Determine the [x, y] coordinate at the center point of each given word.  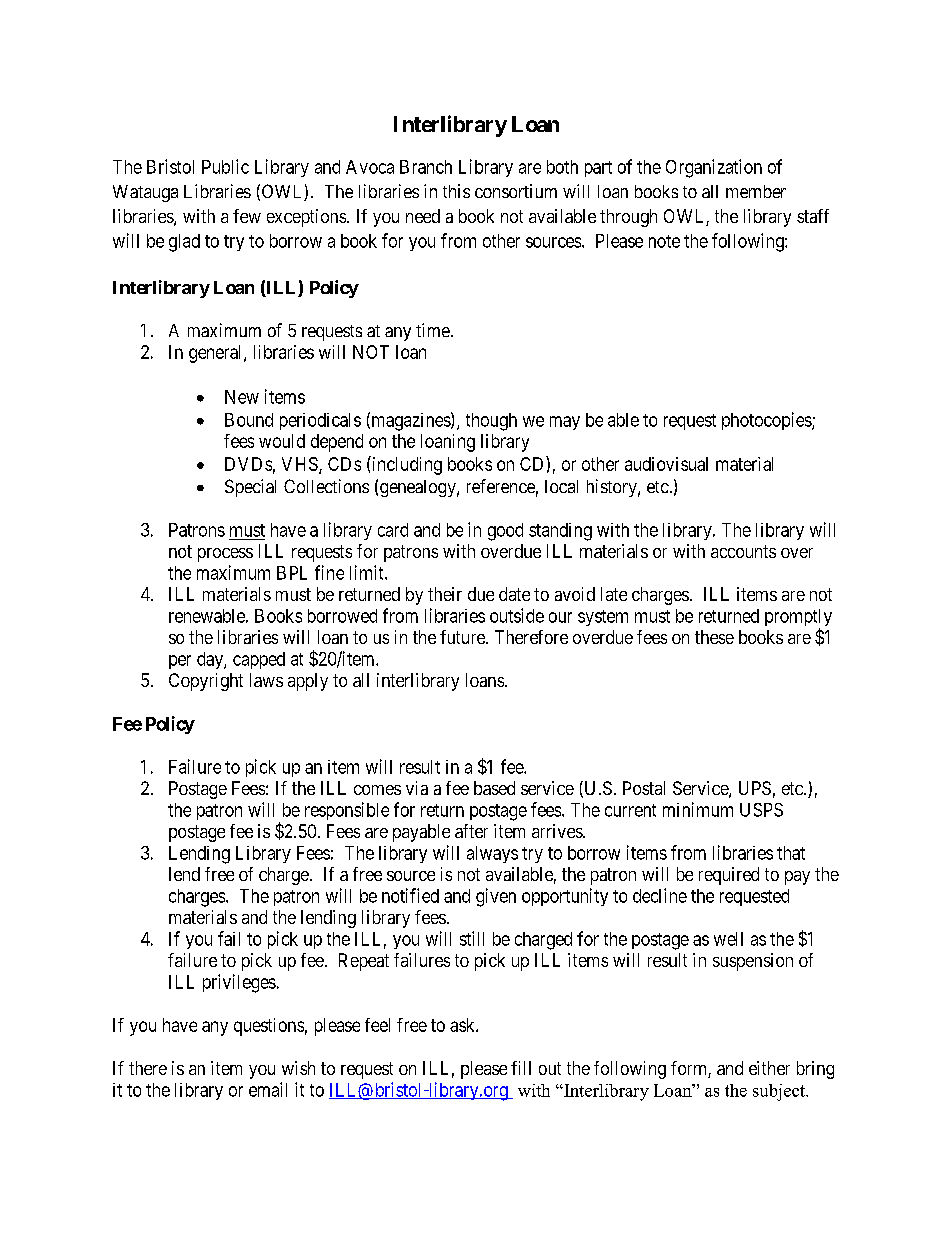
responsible [347, 811]
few [247, 216]
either [769, 1068]
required [729, 876]
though [491, 422]
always [492, 854]
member [756, 191]
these [714, 637]
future [463, 637]
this [456, 191]
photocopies [767, 421]
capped [259, 660]
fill [521, 1068]
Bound [249, 420]
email [268, 1089]
